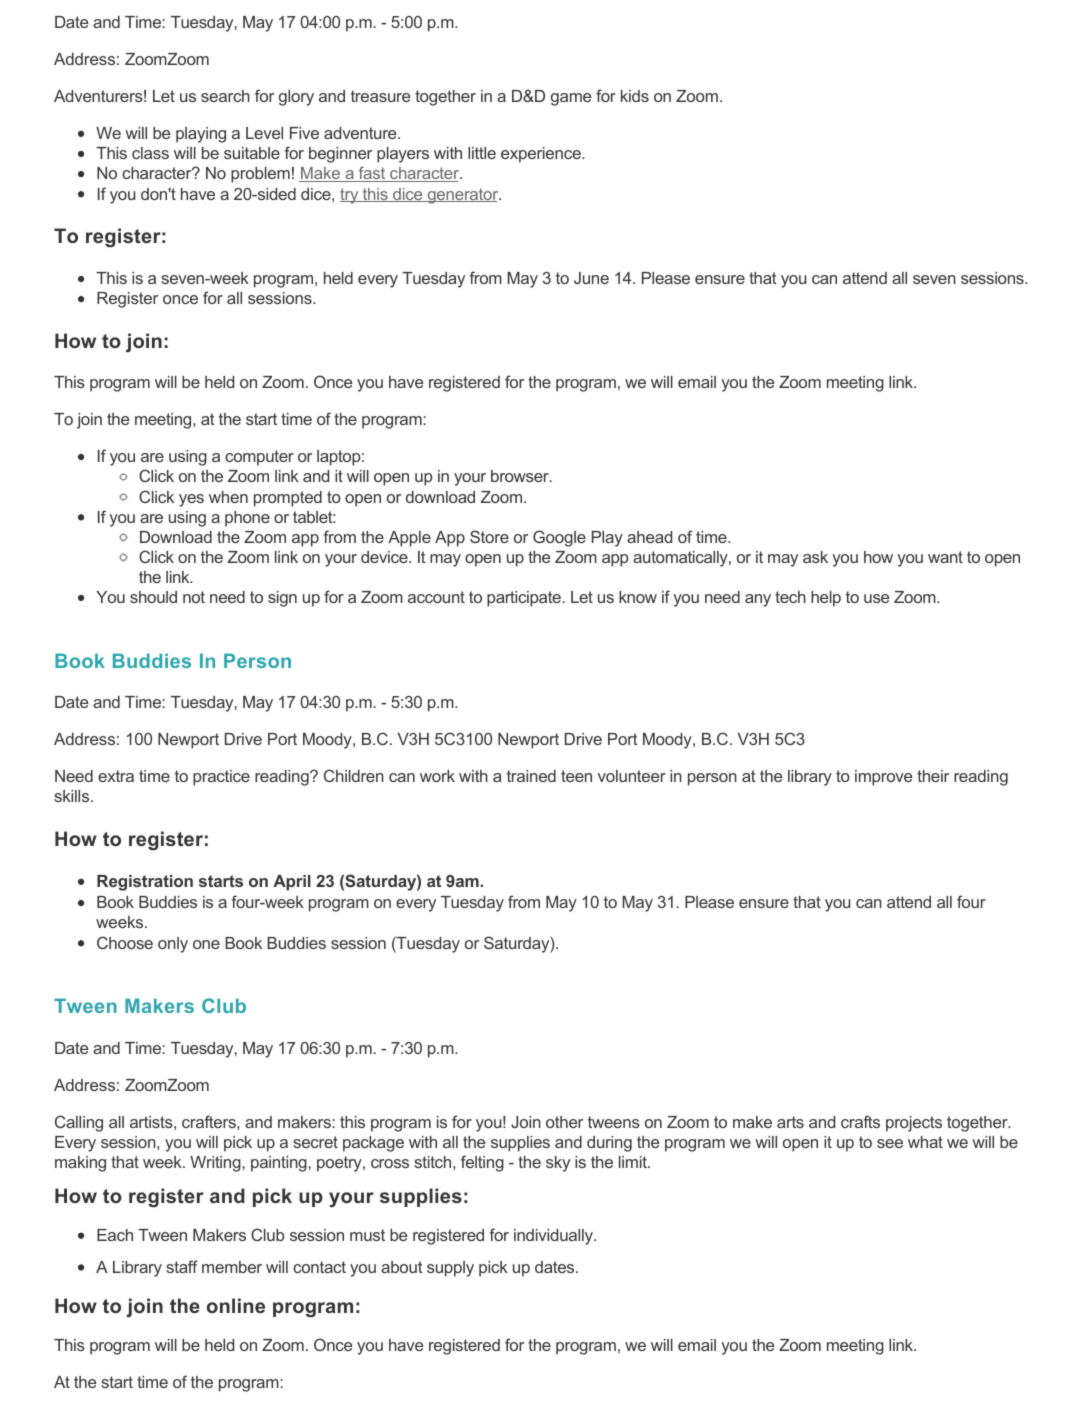  What do you see at coordinates (482, 153) in the screenshot?
I see `little` at bounding box center [482, 153].
